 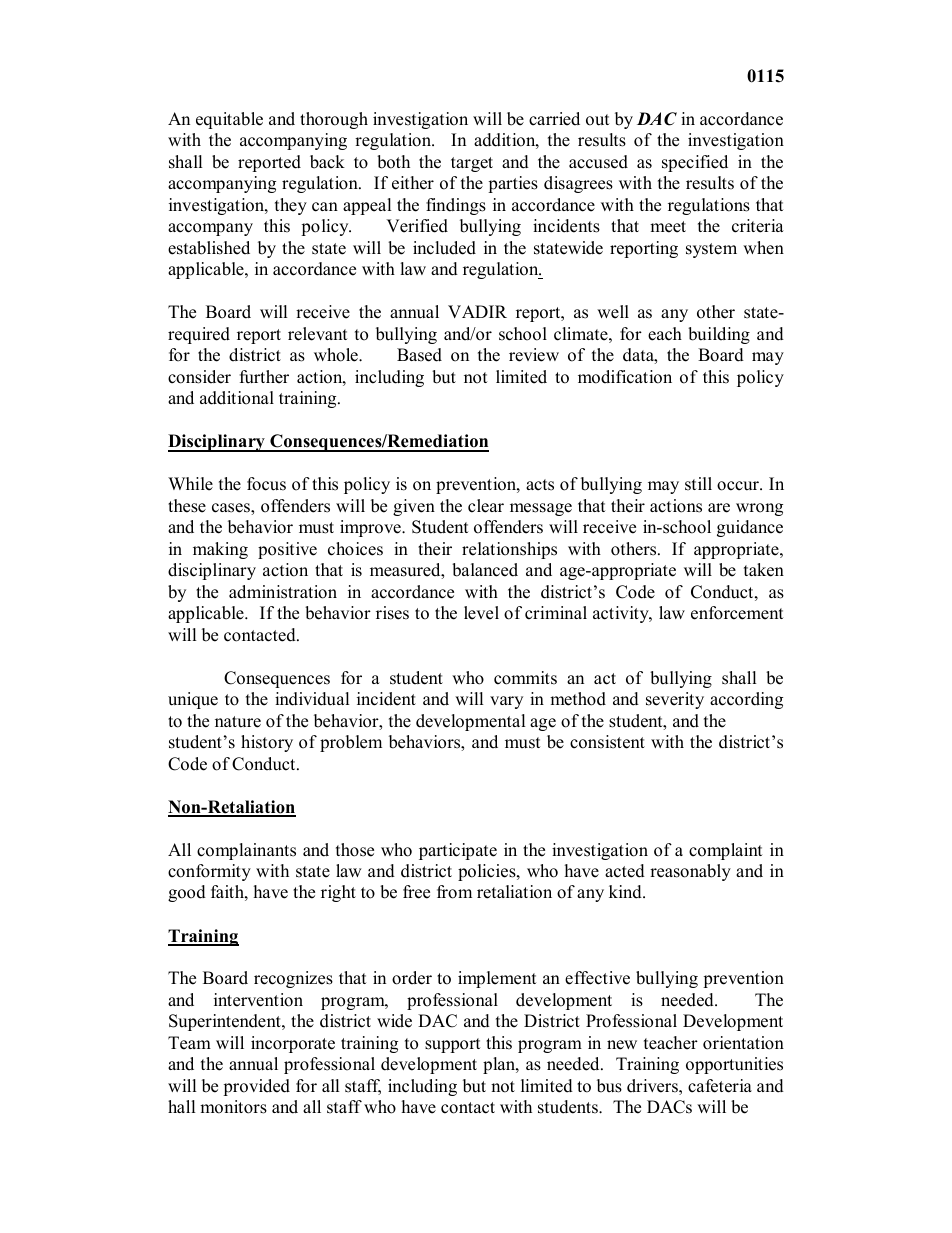 What do you see at coordinates (472, 164) in the image?
I see `target` at bounding box center [472, 164].
